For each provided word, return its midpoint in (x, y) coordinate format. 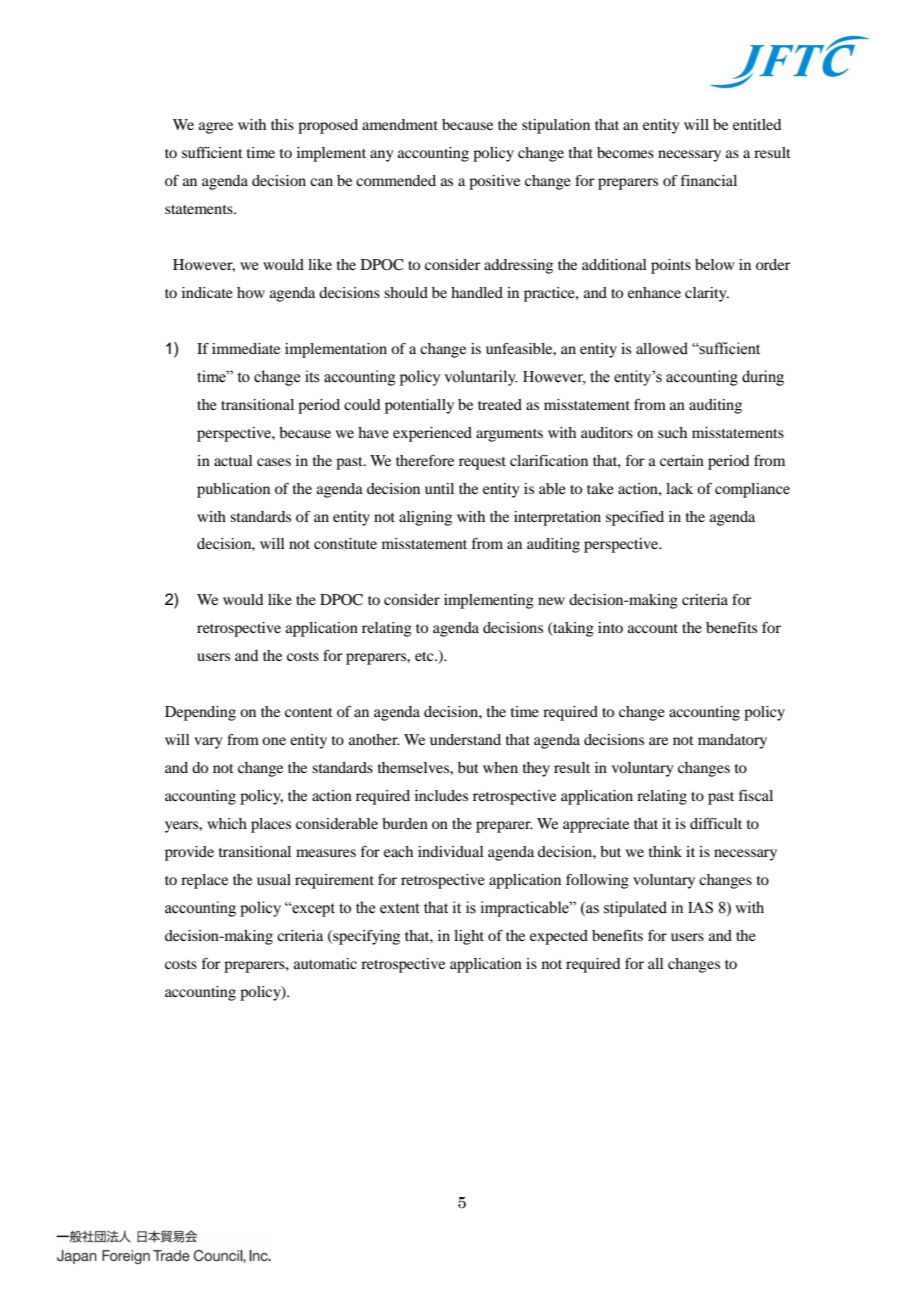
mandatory (732, 741)
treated (500, 404)
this (282, 124)
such (672, 432)
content (309, 712)
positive (494, 182)
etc (425, 656)
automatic (325, 963)
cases (274, 462)
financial (709, 180)
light (469, 937)
